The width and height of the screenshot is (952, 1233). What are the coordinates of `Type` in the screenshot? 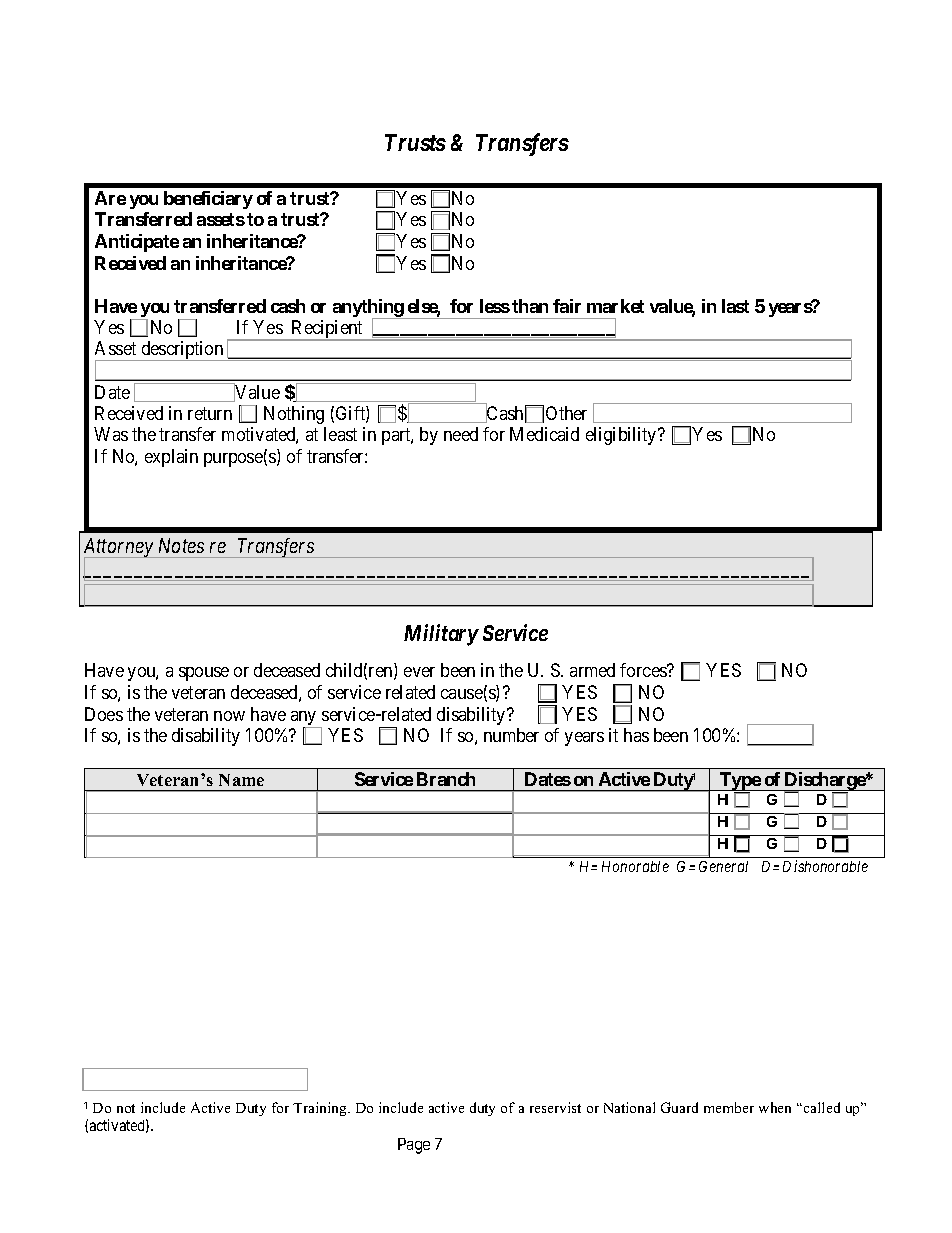 It's located at (739, 781).
